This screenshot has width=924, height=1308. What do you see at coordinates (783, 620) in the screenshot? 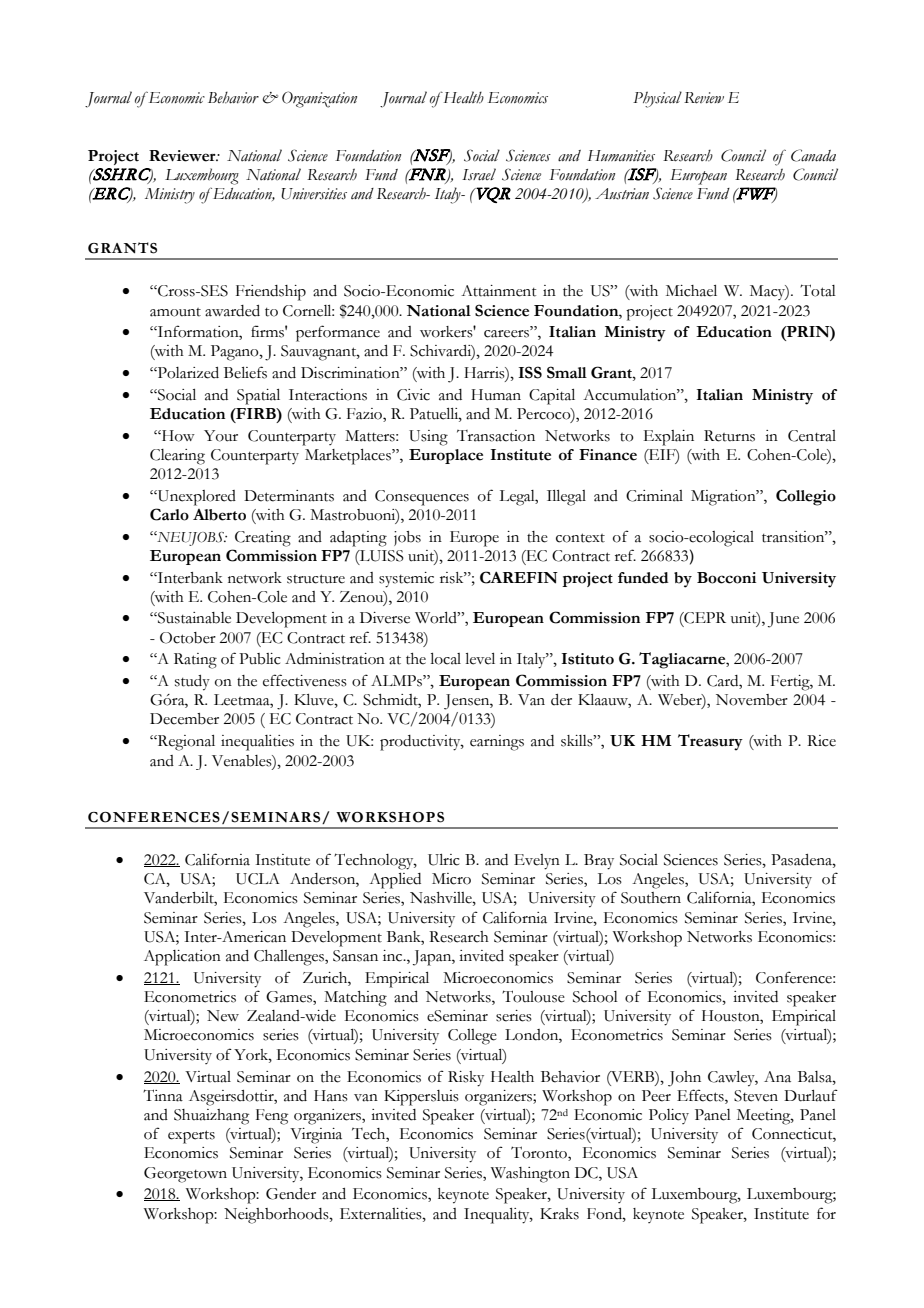
I see `June` at bounding box center [783, 620].
